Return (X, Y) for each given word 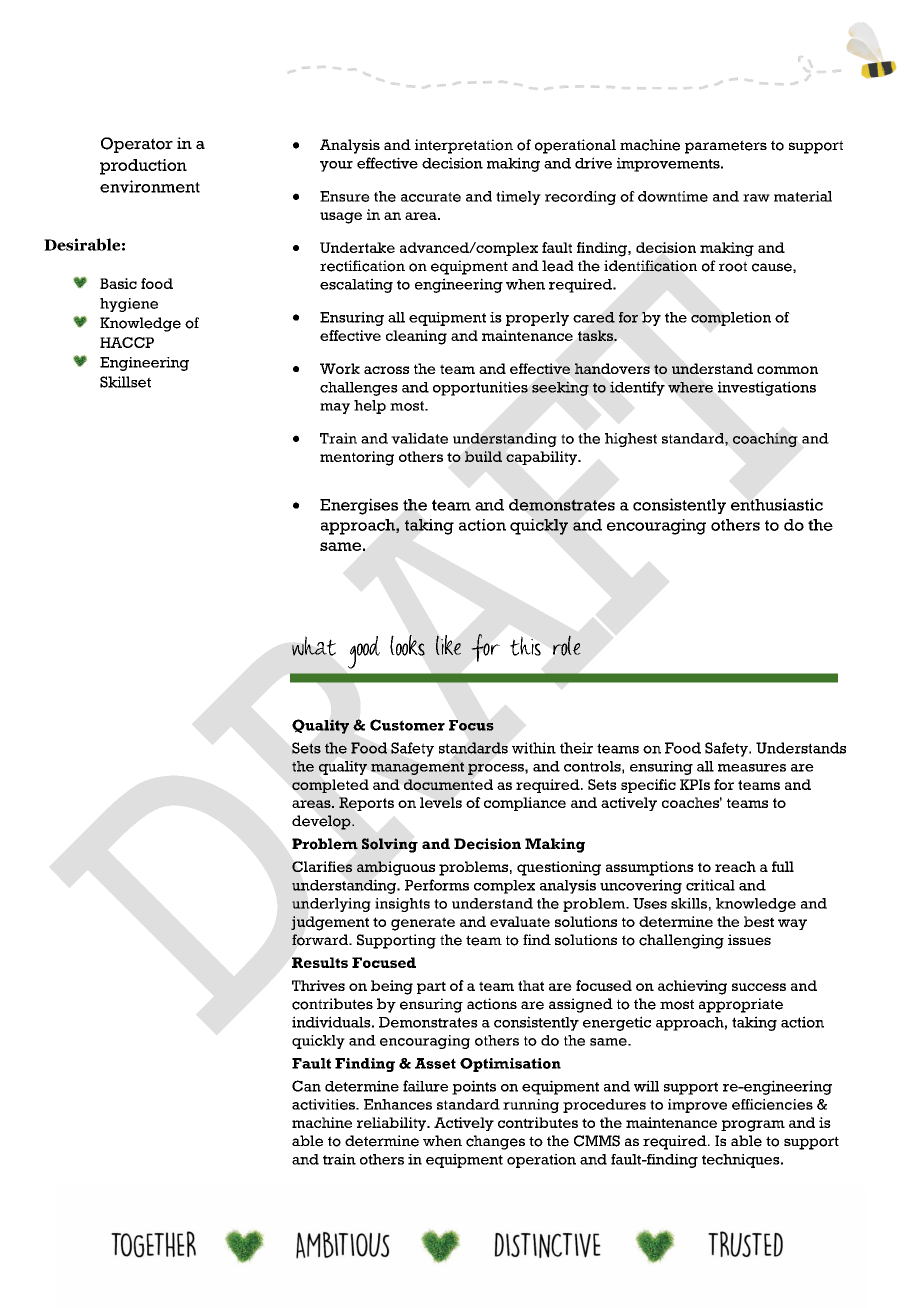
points (474, 1087)
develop (322, 822)
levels (441, 802)
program (753, 1126)
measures (752, 768)
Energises (359, 506)
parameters (726, 147)
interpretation (464, 146)
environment (150, 186)
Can (306, 1086)
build (483, 456)
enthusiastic (777, 504)
